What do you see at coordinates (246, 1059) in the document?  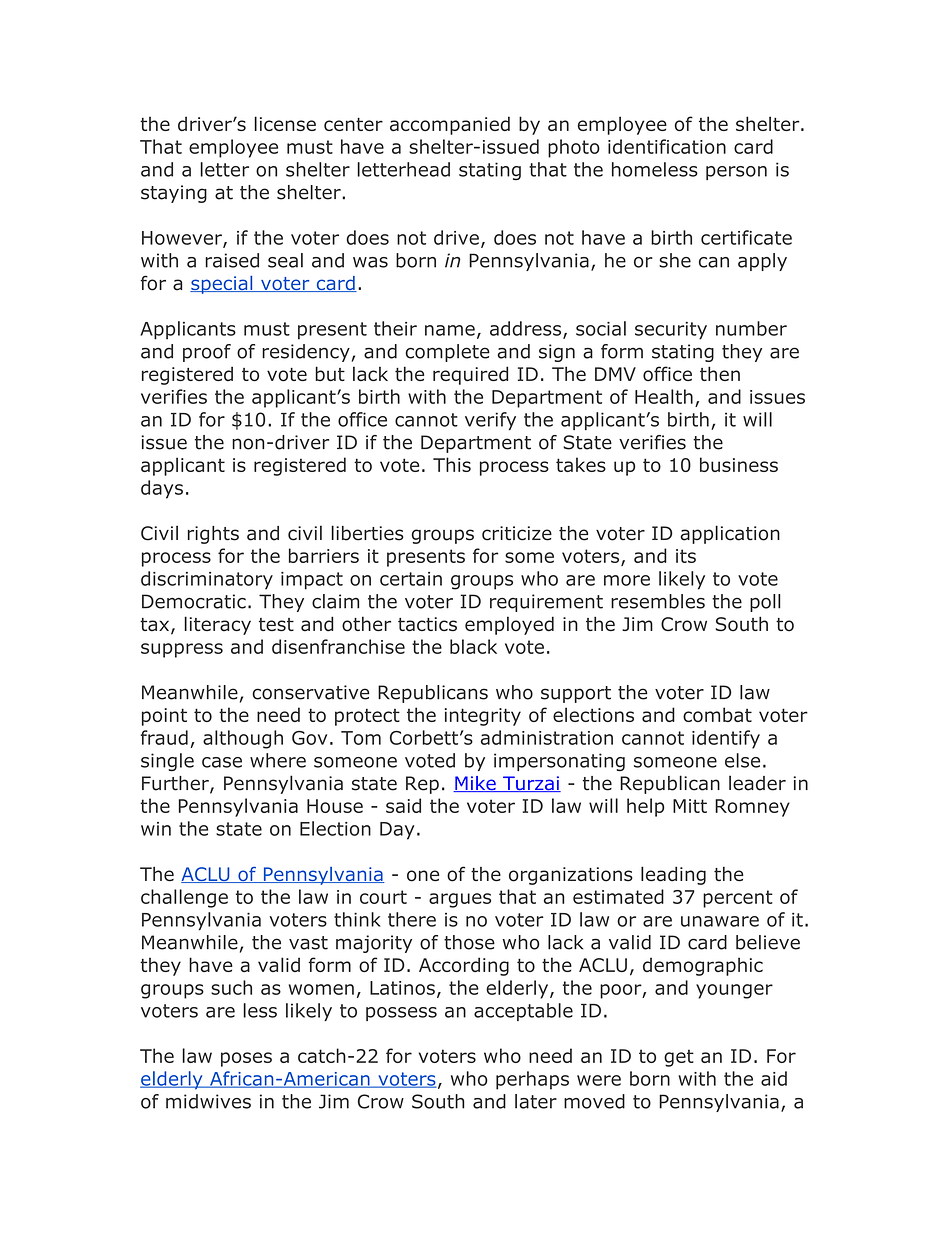 I see `poses` at bounding box center [246, 1059].
